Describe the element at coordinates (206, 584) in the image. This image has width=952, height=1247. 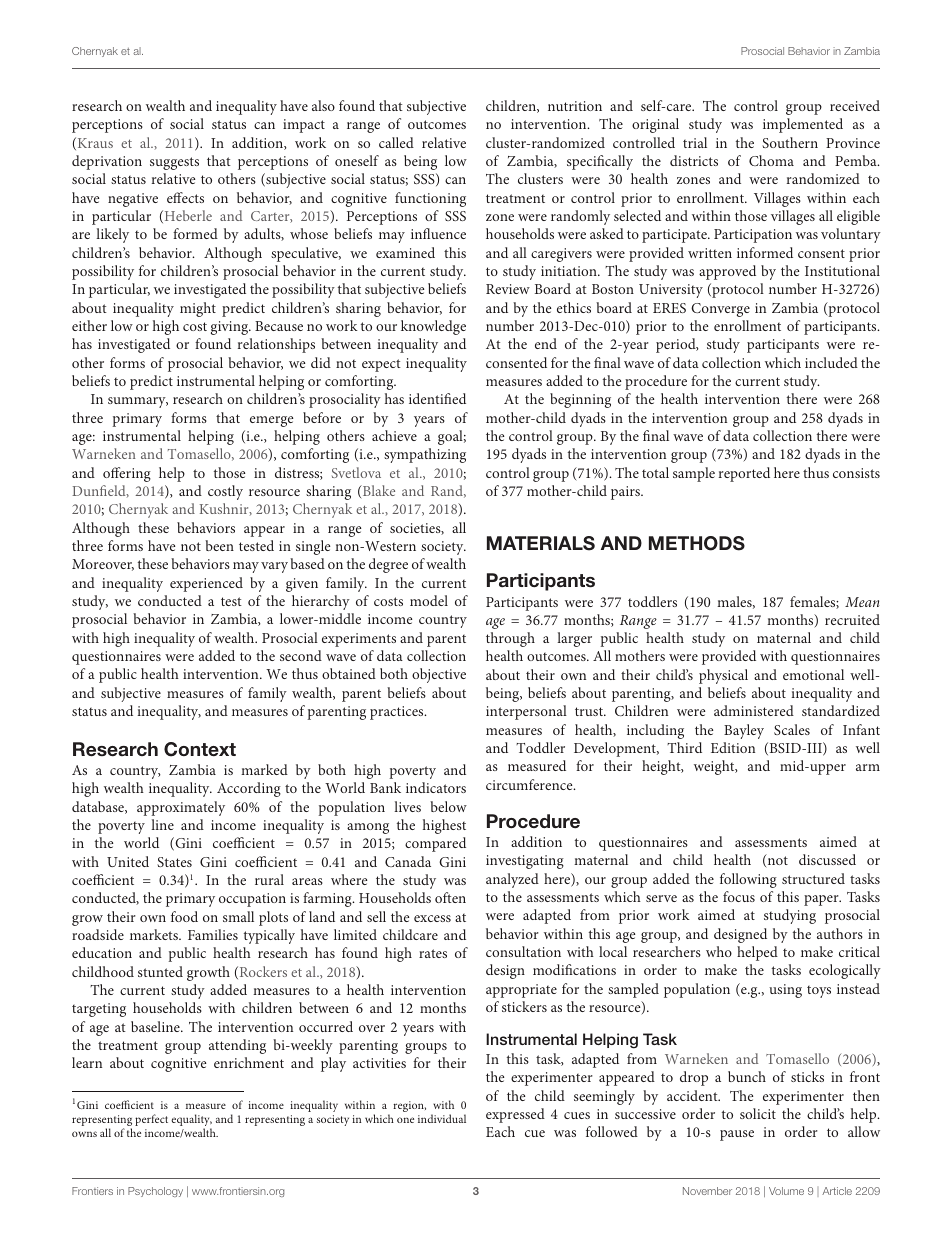
I see `experienced` at that location.
